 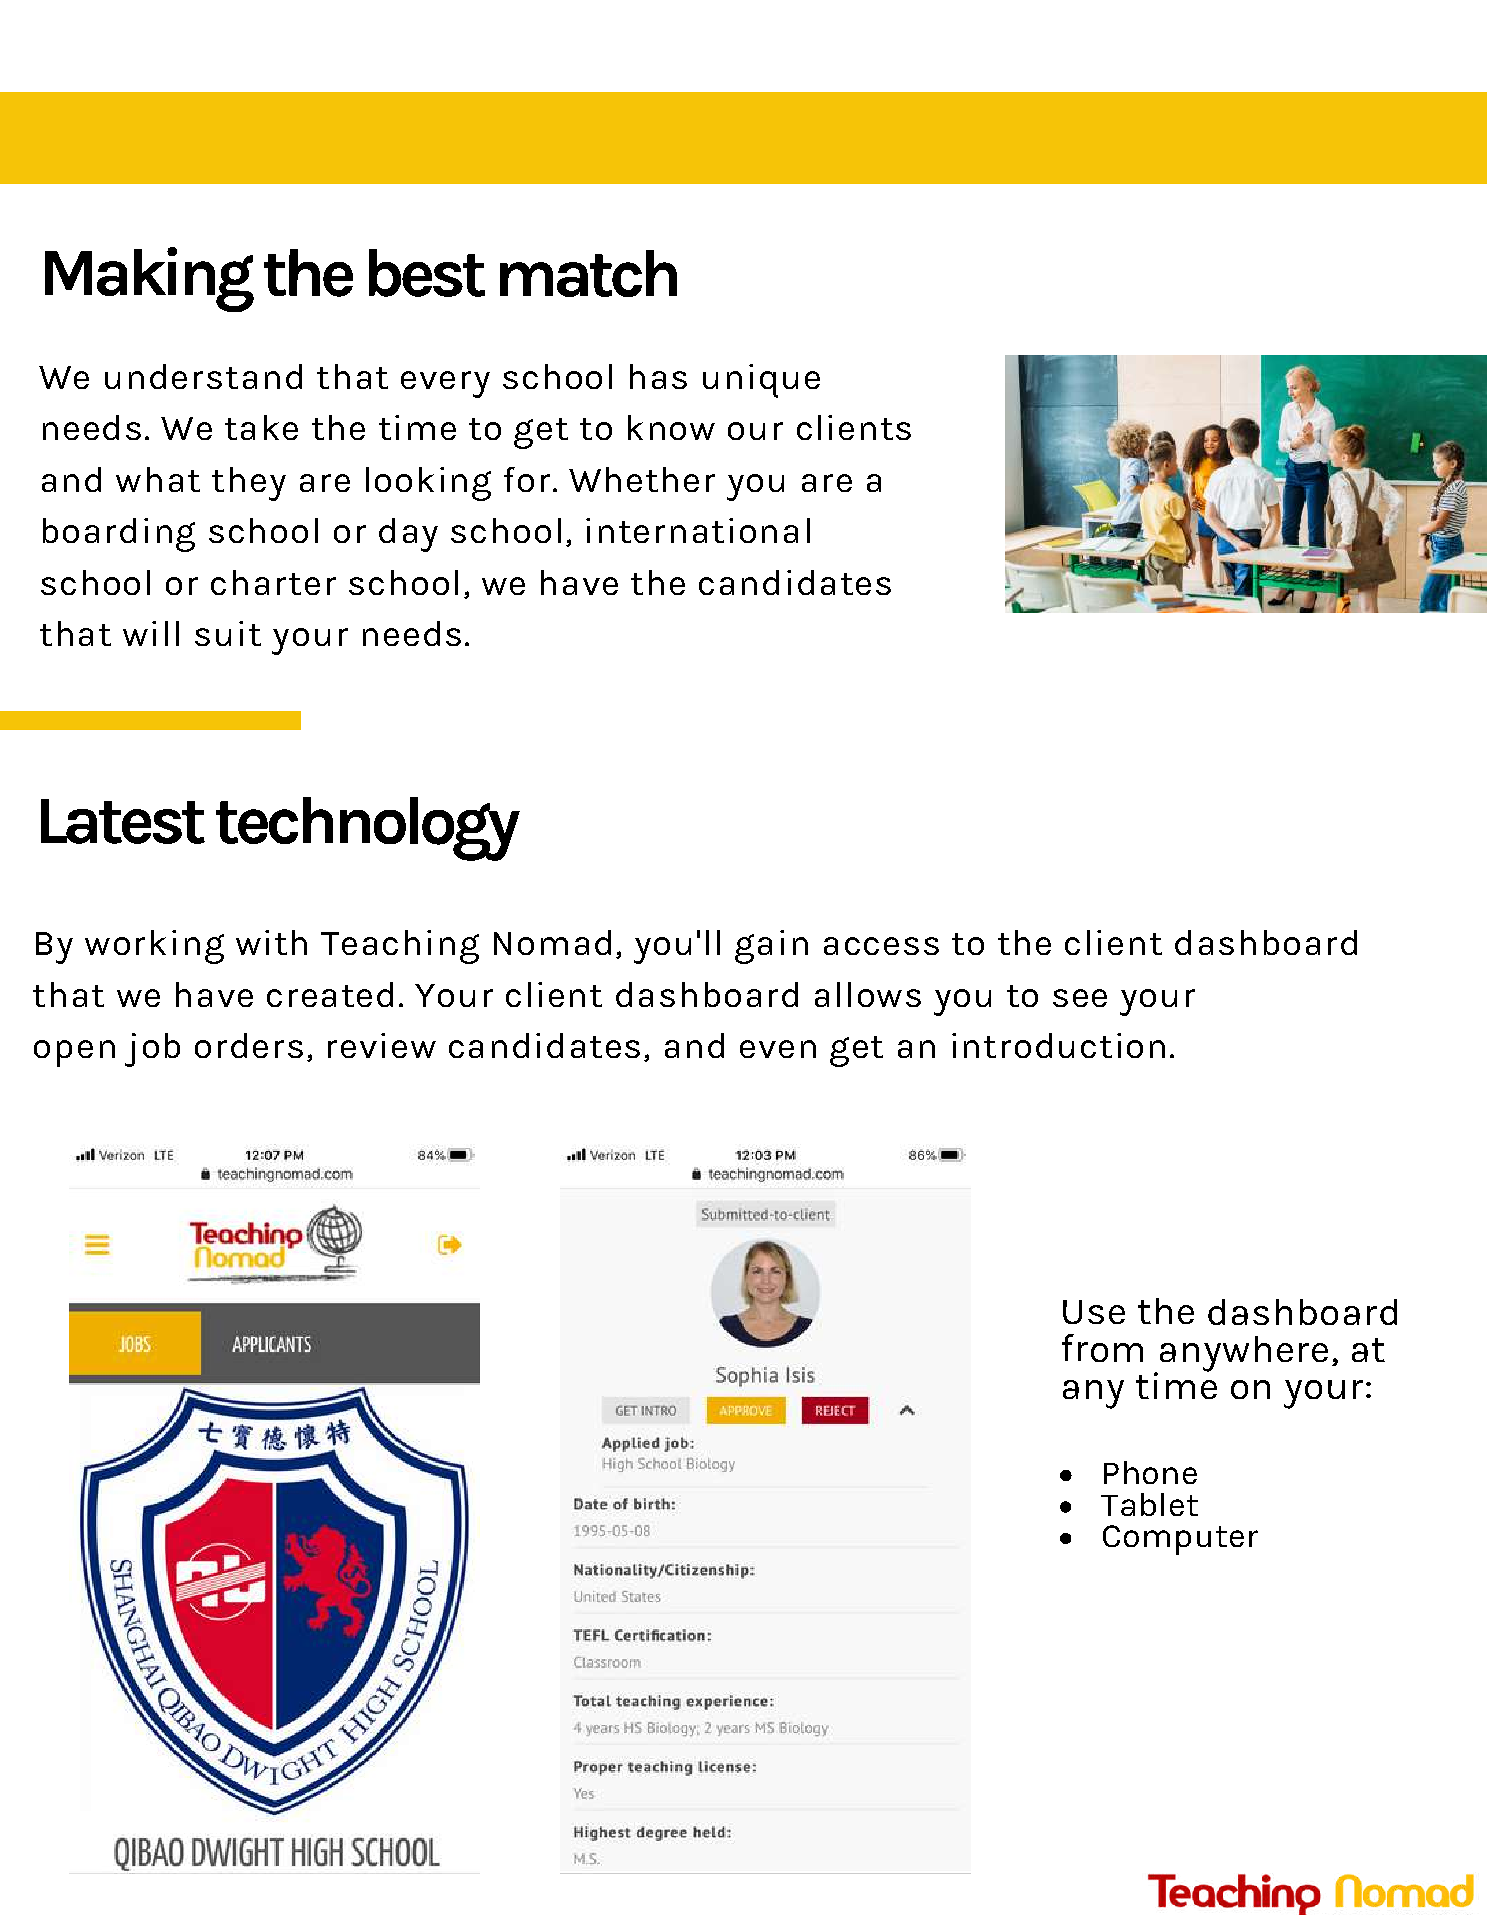 What do you see at coordinates (552, 942) in the screenshot?
I see `Nomad` at bounding box center [552, 942].
